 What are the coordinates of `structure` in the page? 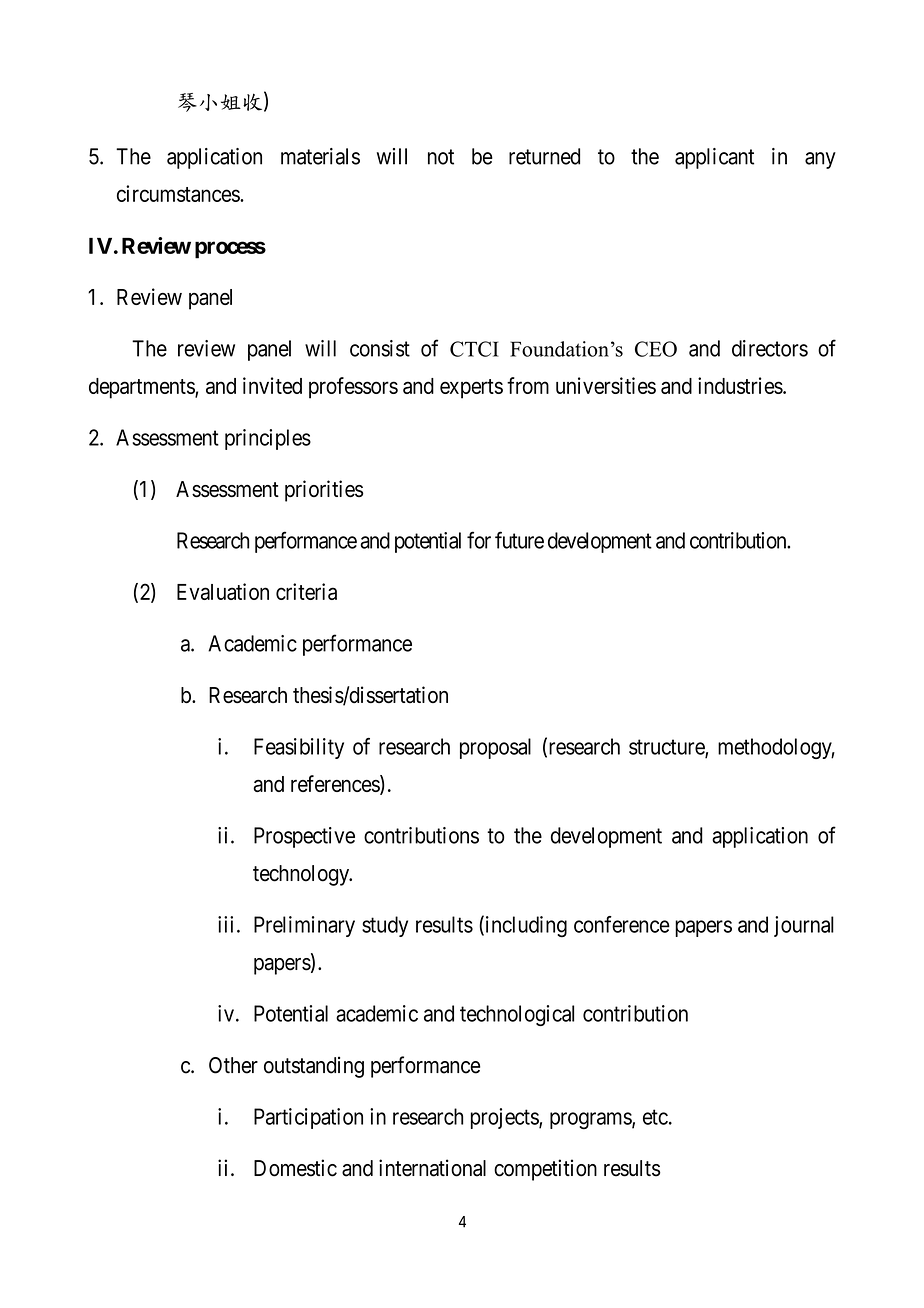 It's located at (667, 748).
